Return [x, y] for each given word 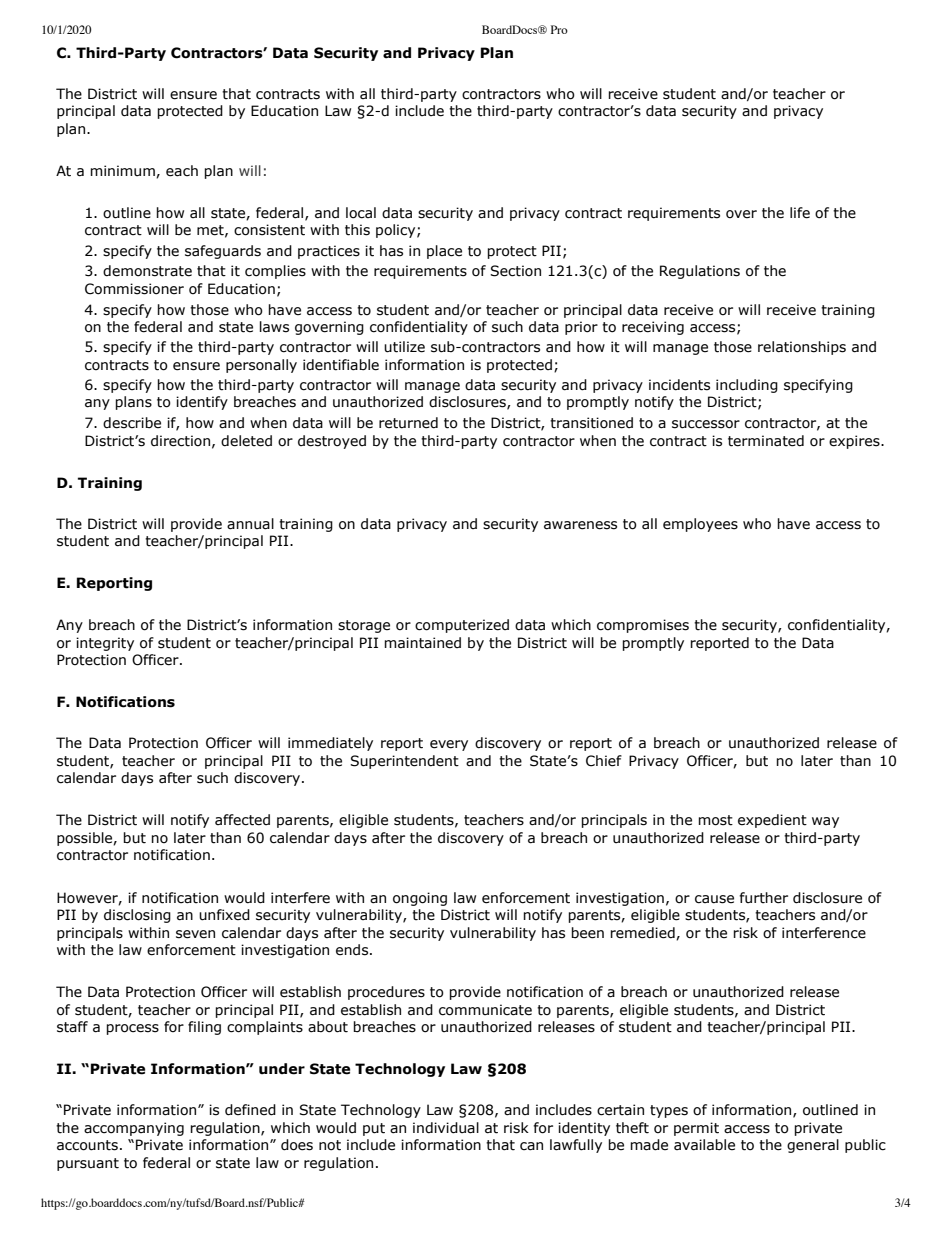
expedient [772, 821]
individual [446, 1128]
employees [700, 525]
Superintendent [404, 762]
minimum [123, 171]
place [444, 252]
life [800, 213]
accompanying [134, 1129]
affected [242, 820]
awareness [580, 525]
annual [250, 524]
